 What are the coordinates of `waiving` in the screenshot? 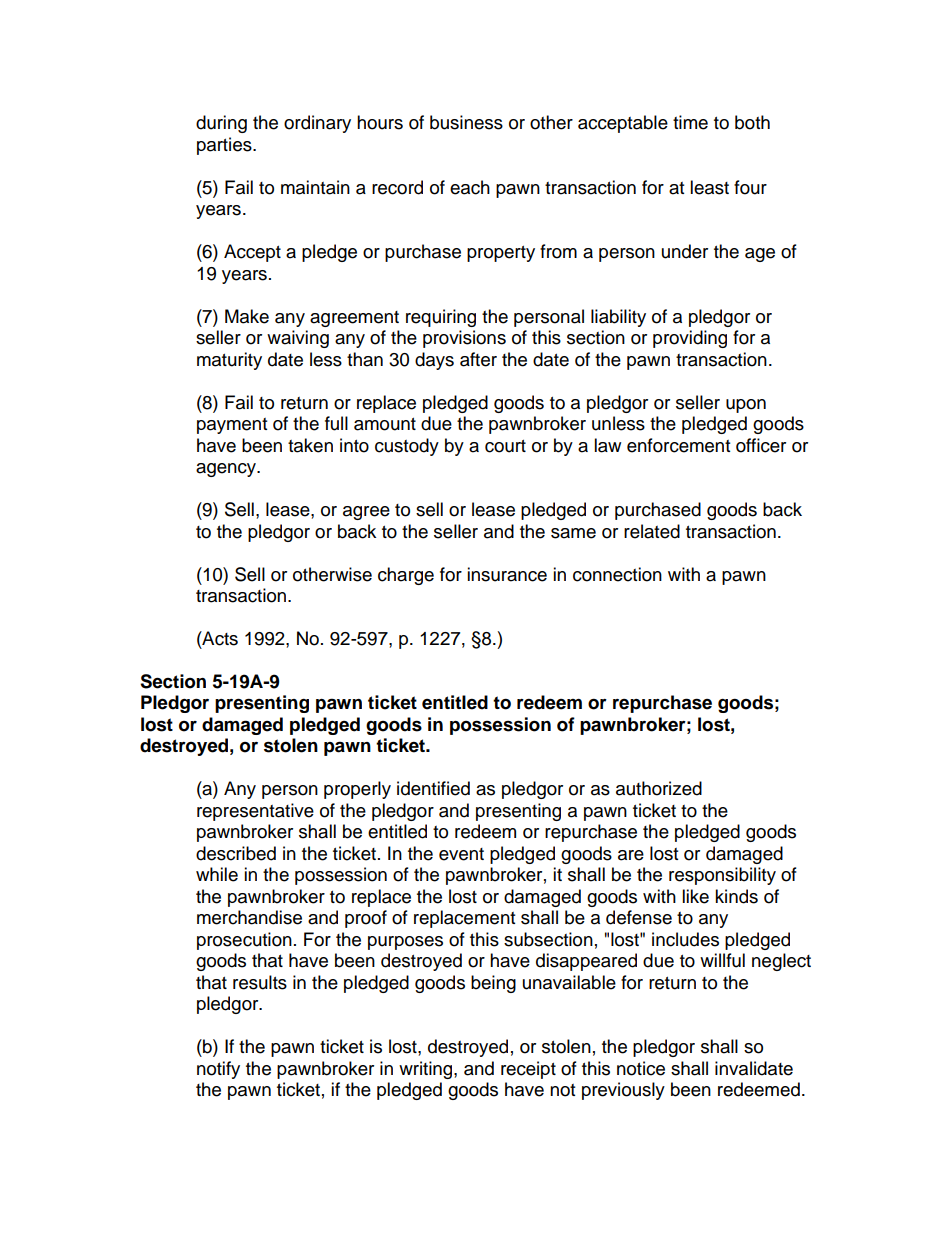 It's located at (298, 339).
